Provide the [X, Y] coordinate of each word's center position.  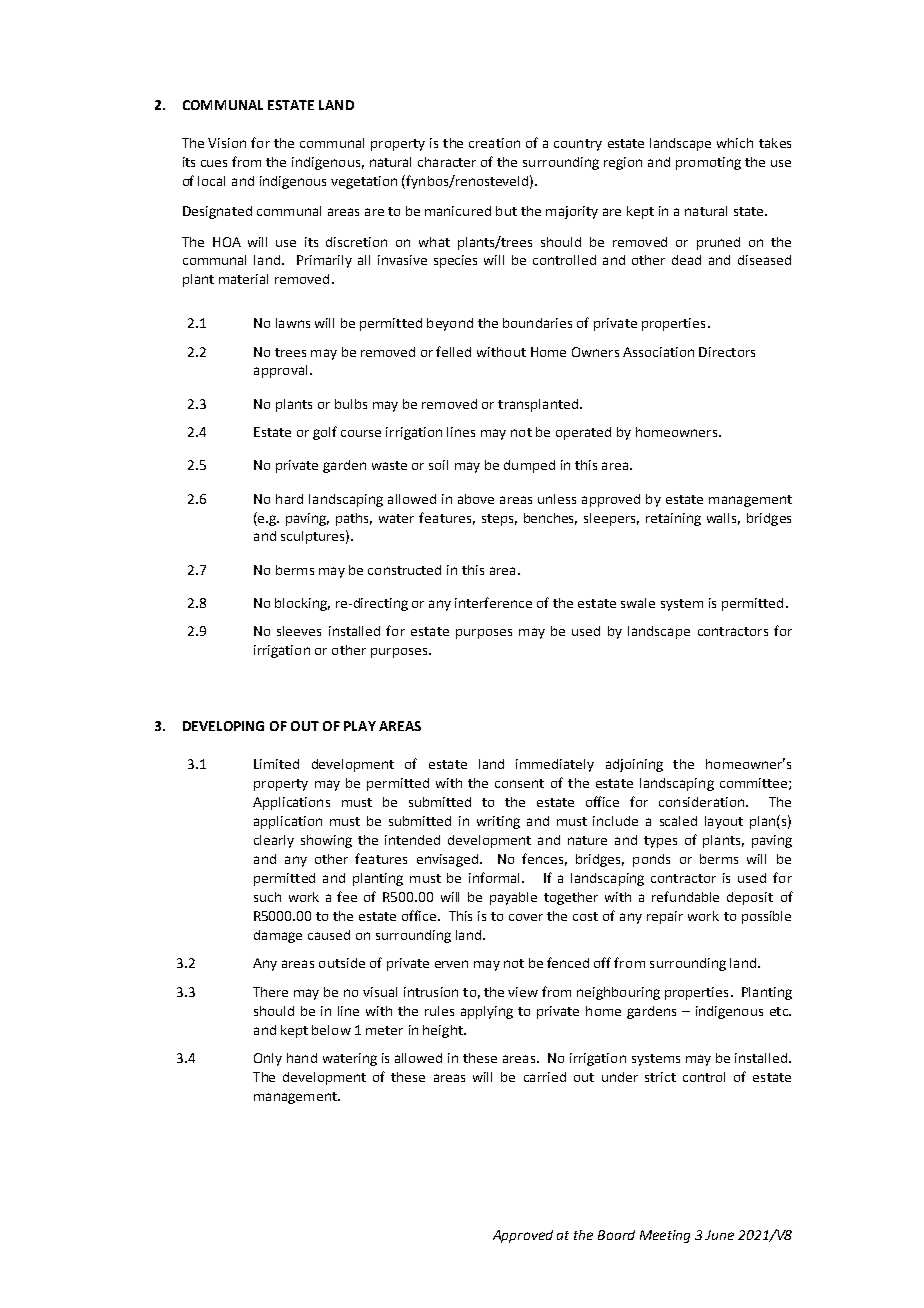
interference [493, 602]
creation [494, 143]
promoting [708, 163]
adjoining [634, 765]
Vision [227, 143]
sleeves [299, 631]
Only [268, 1059]
